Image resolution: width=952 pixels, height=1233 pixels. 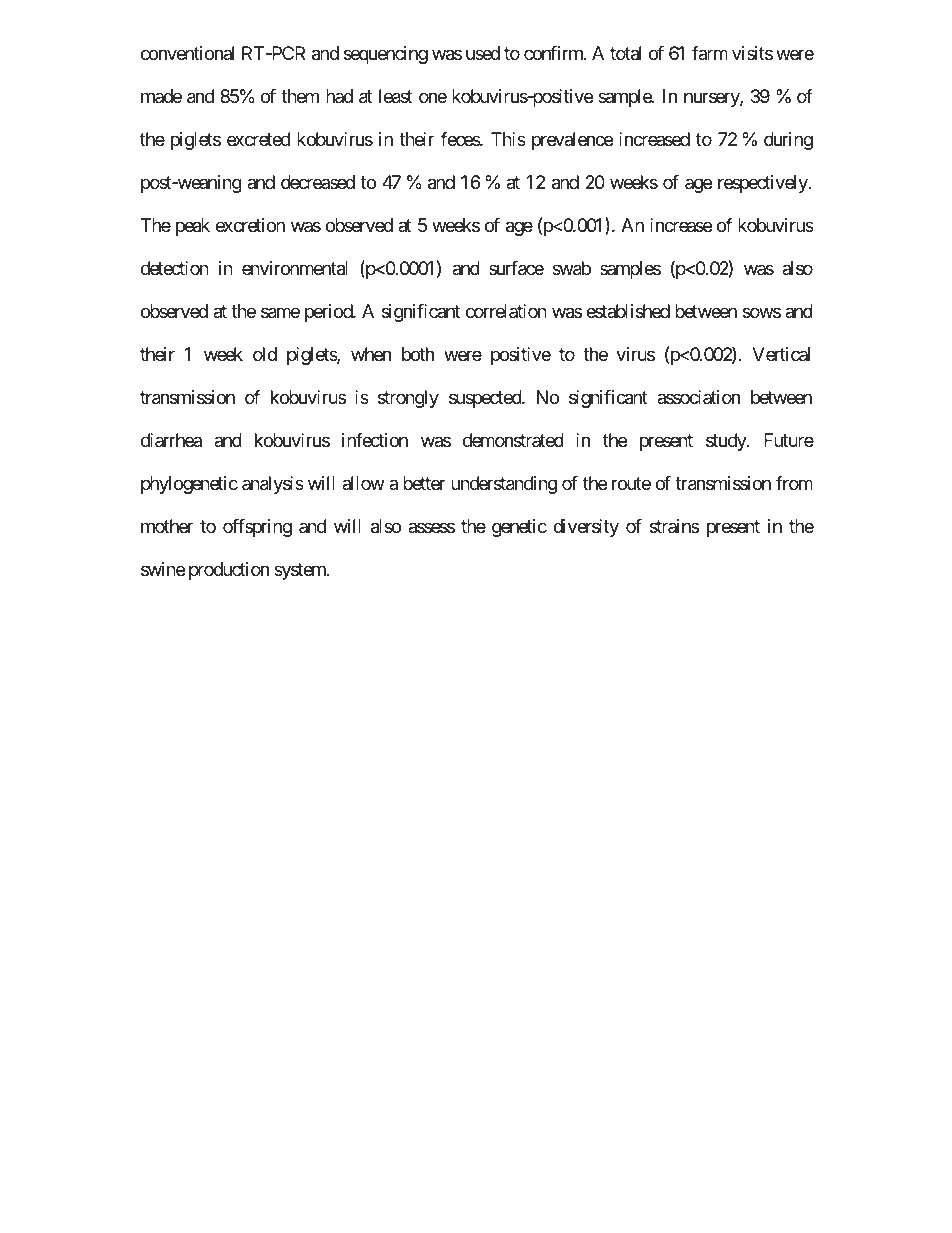 What do you see at coordinates (781, 354) in the page?
I see `Vertical` at bounding box center [781, 354].
